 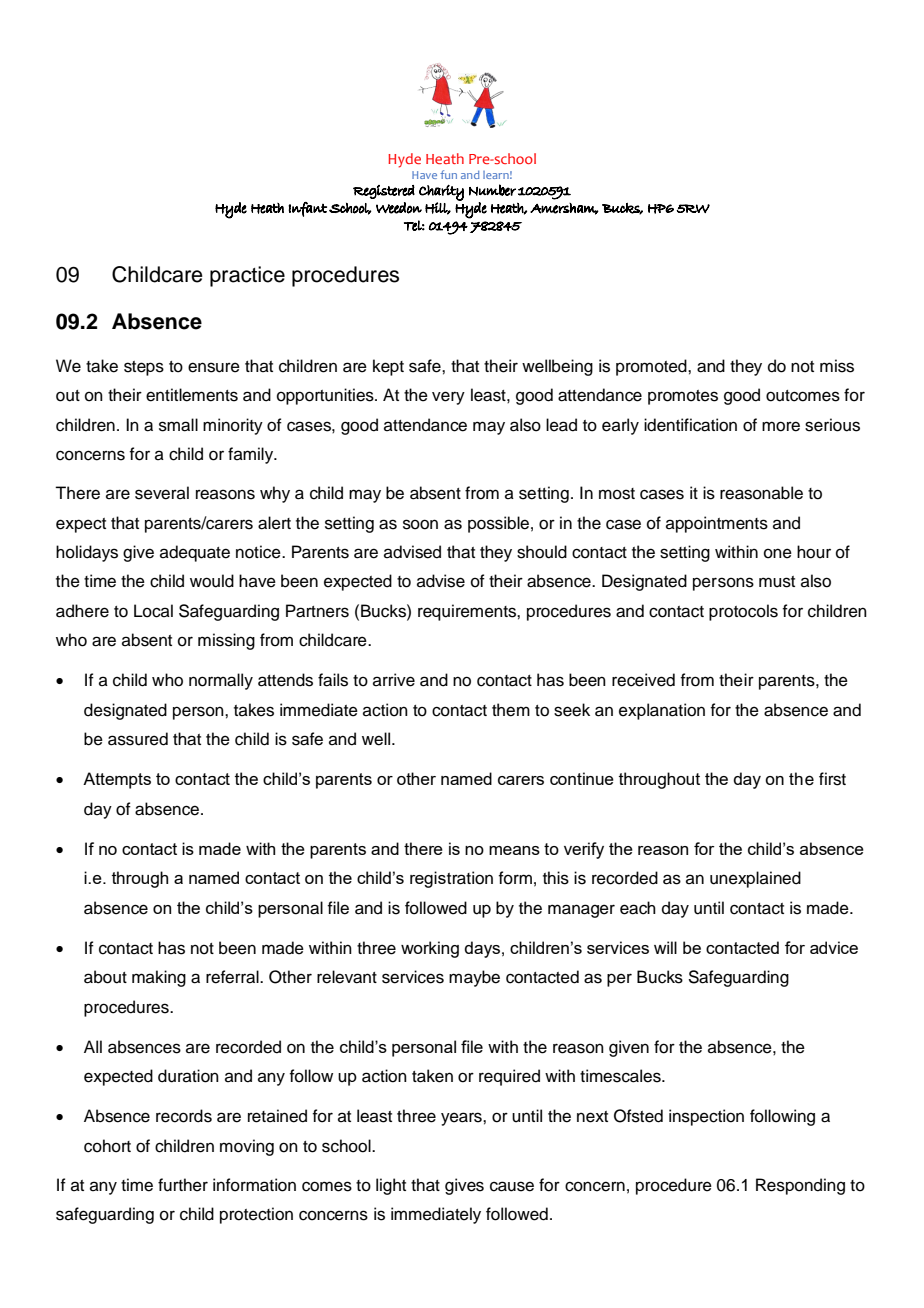 What do you see at coordinates (159, 978) in the screenshot?
I see `making` at bounding box center [159, 978].
